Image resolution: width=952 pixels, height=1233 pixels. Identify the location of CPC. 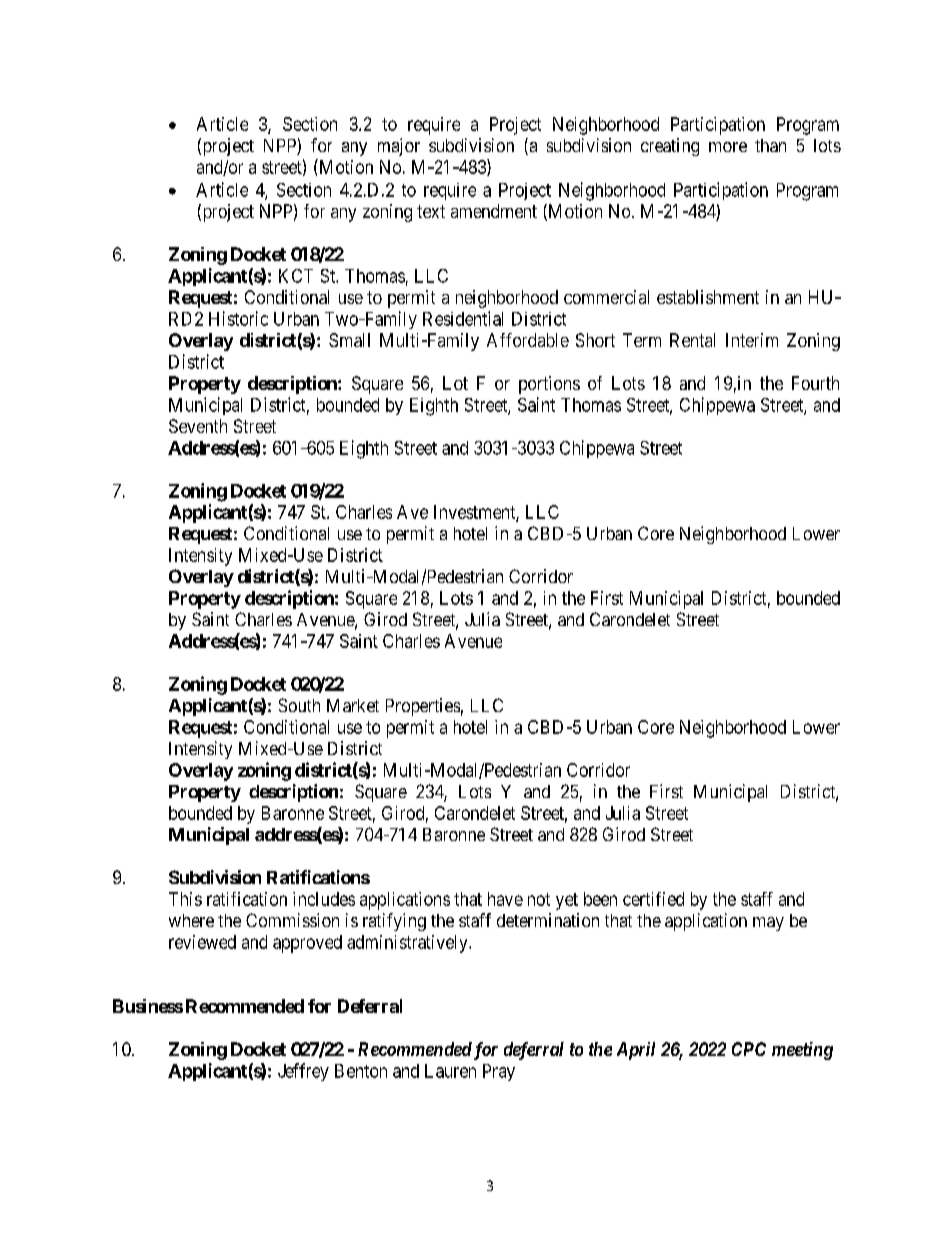
(749, 1049).
